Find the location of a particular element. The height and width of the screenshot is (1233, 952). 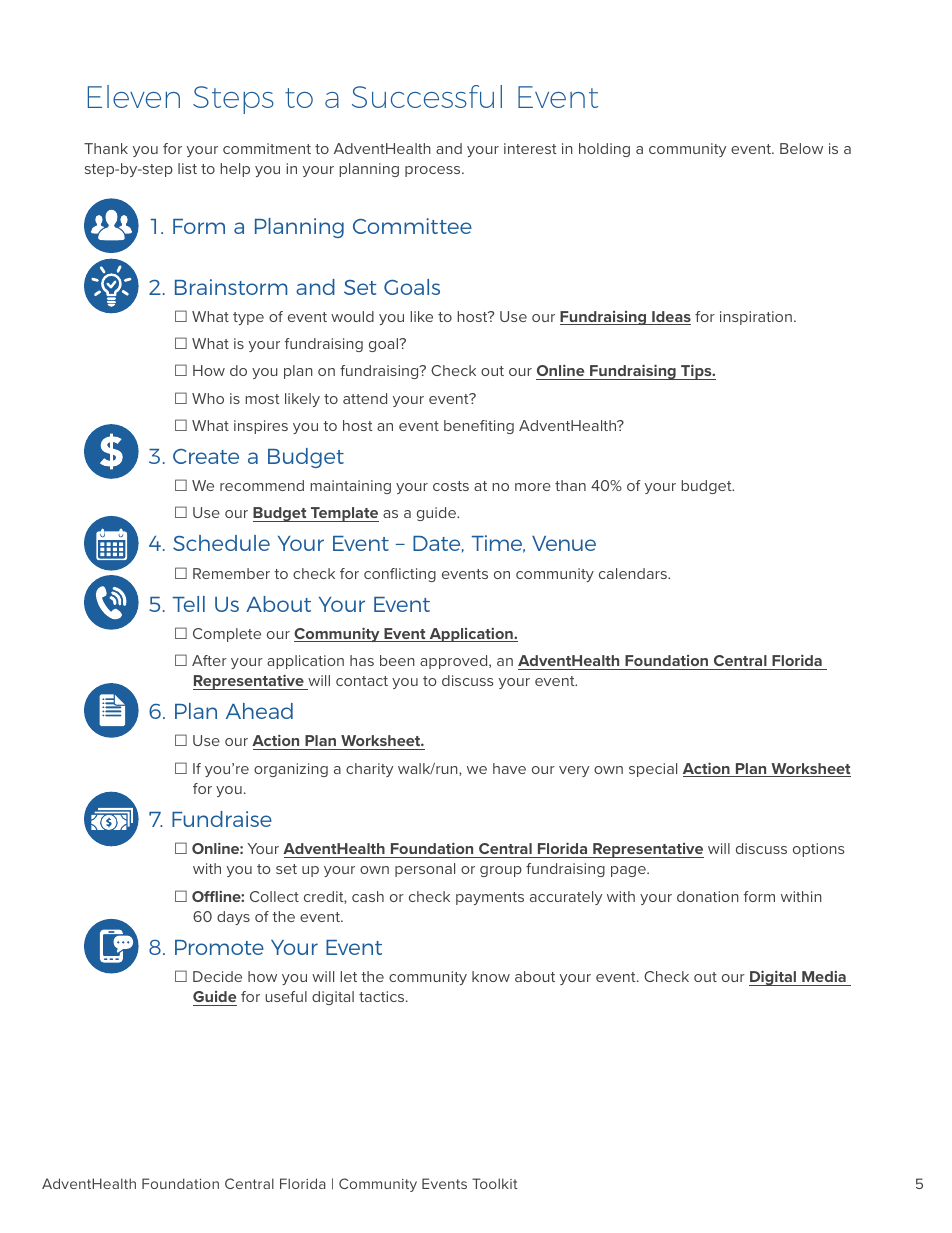

Complete is located at coordinates (227, 635).
